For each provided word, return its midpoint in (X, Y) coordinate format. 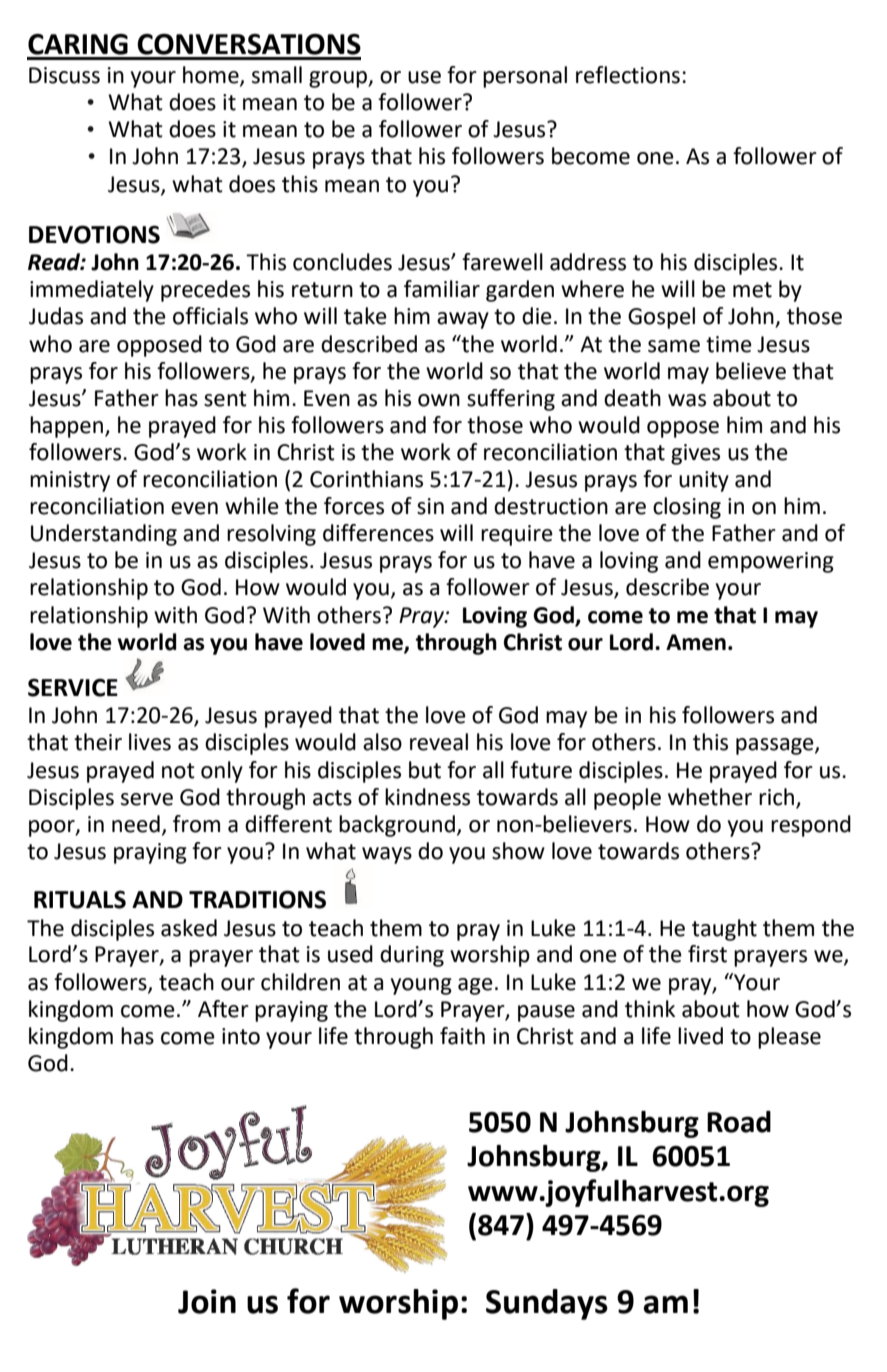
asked (189, 928)
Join (207, 1301)
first (707, 954)
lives (150, 742)
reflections (628, 75)
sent (225, 399)
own (439, 400)
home (212, 76)
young (421, 986)
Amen (696, 642)
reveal (439, 742)
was (687, 400)
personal (525, 77)
